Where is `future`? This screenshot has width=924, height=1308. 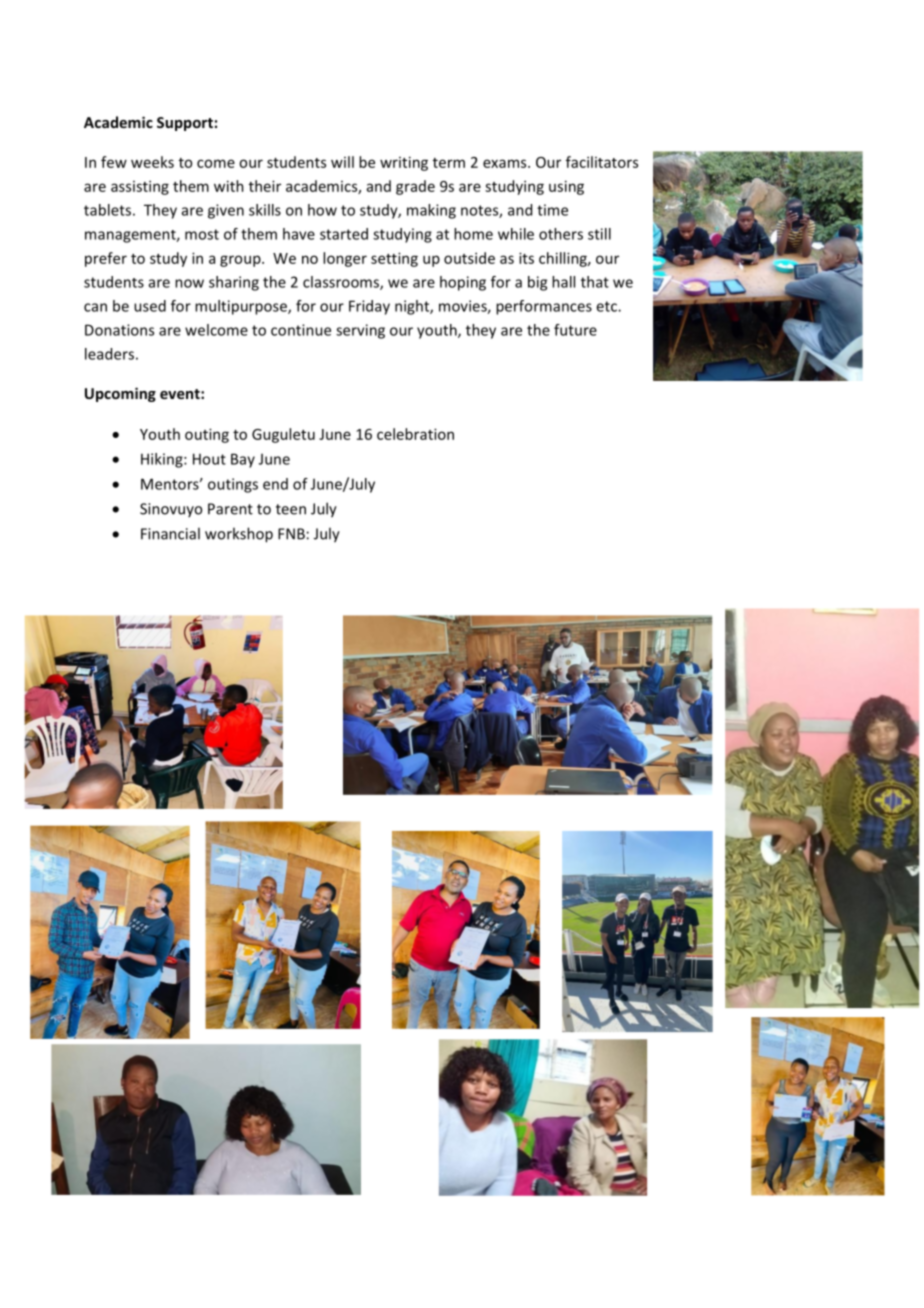 future is located at coordinates (575, 330).
